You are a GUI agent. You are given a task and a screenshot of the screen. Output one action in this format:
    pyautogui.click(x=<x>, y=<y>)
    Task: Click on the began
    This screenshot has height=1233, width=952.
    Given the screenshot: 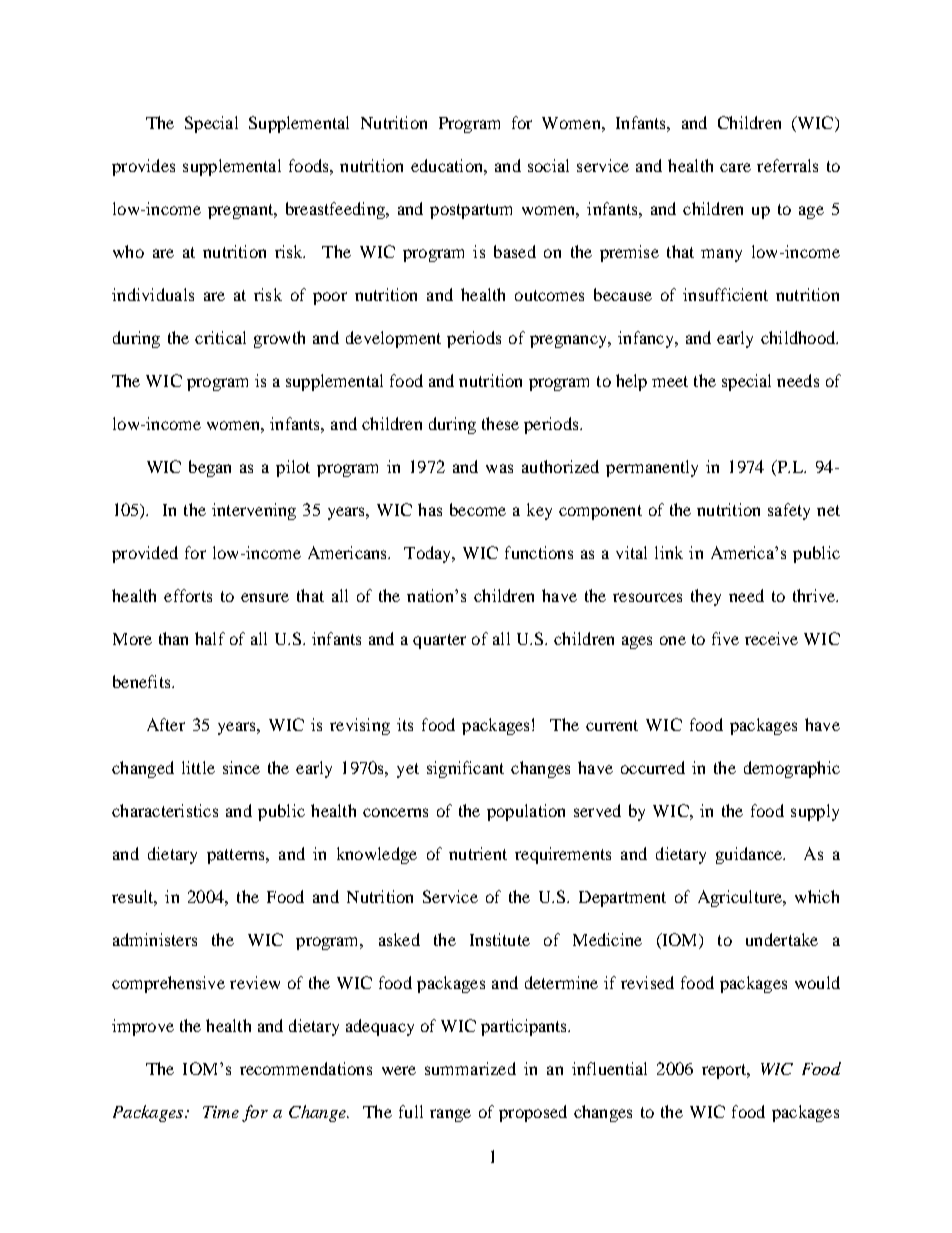 What is the action you would take?
    pyautogui.click(x=210, y=468)
